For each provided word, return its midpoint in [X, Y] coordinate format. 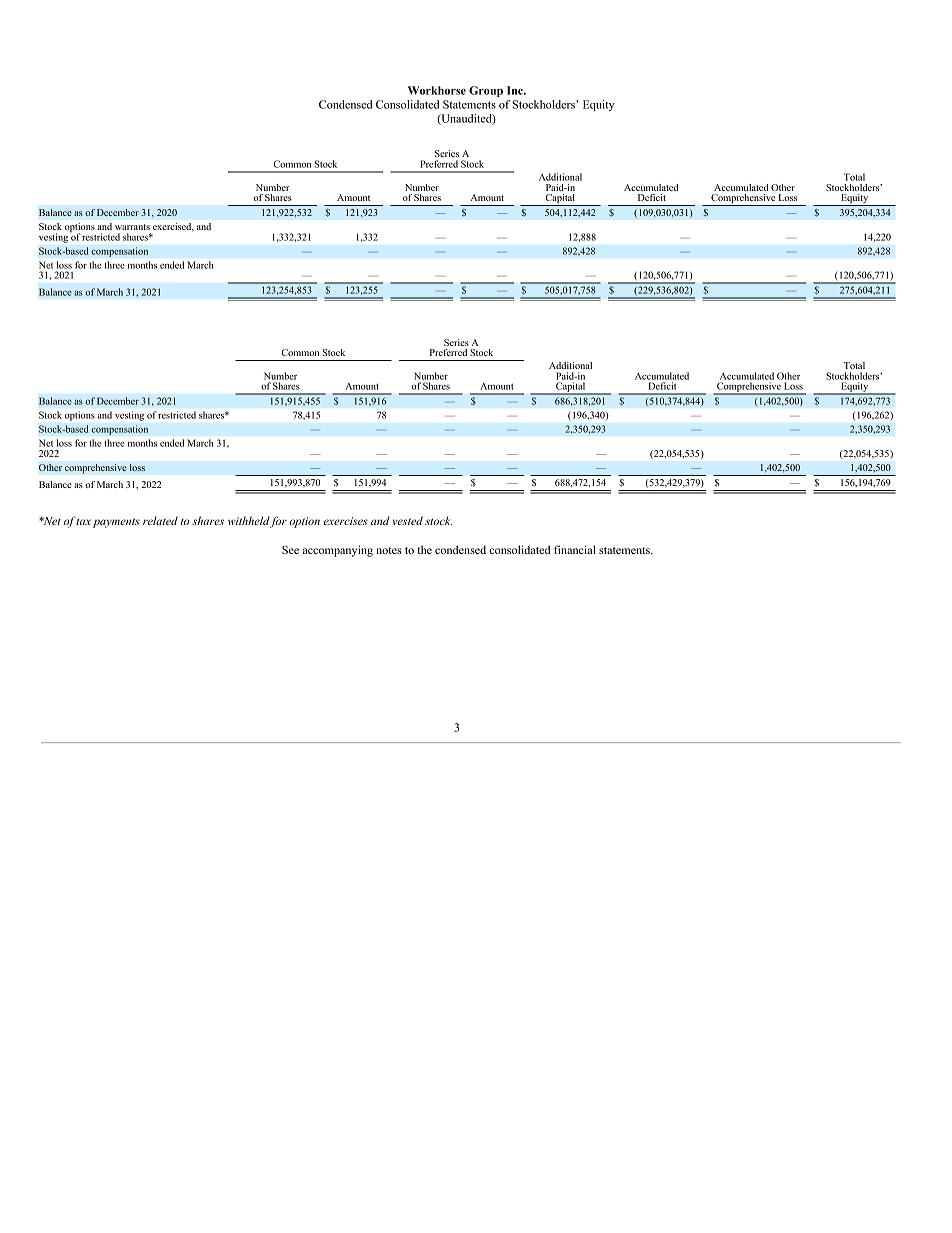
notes [389, 550]
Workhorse [437, 90]
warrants [132, 227]
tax [83, 521]
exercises [345, 521]
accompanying [338, 551]
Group [486, 91]
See [290, 550]
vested [408, 520]
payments [116, 523]
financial [575, 549]
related [160, 520]
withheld [249, 520]
